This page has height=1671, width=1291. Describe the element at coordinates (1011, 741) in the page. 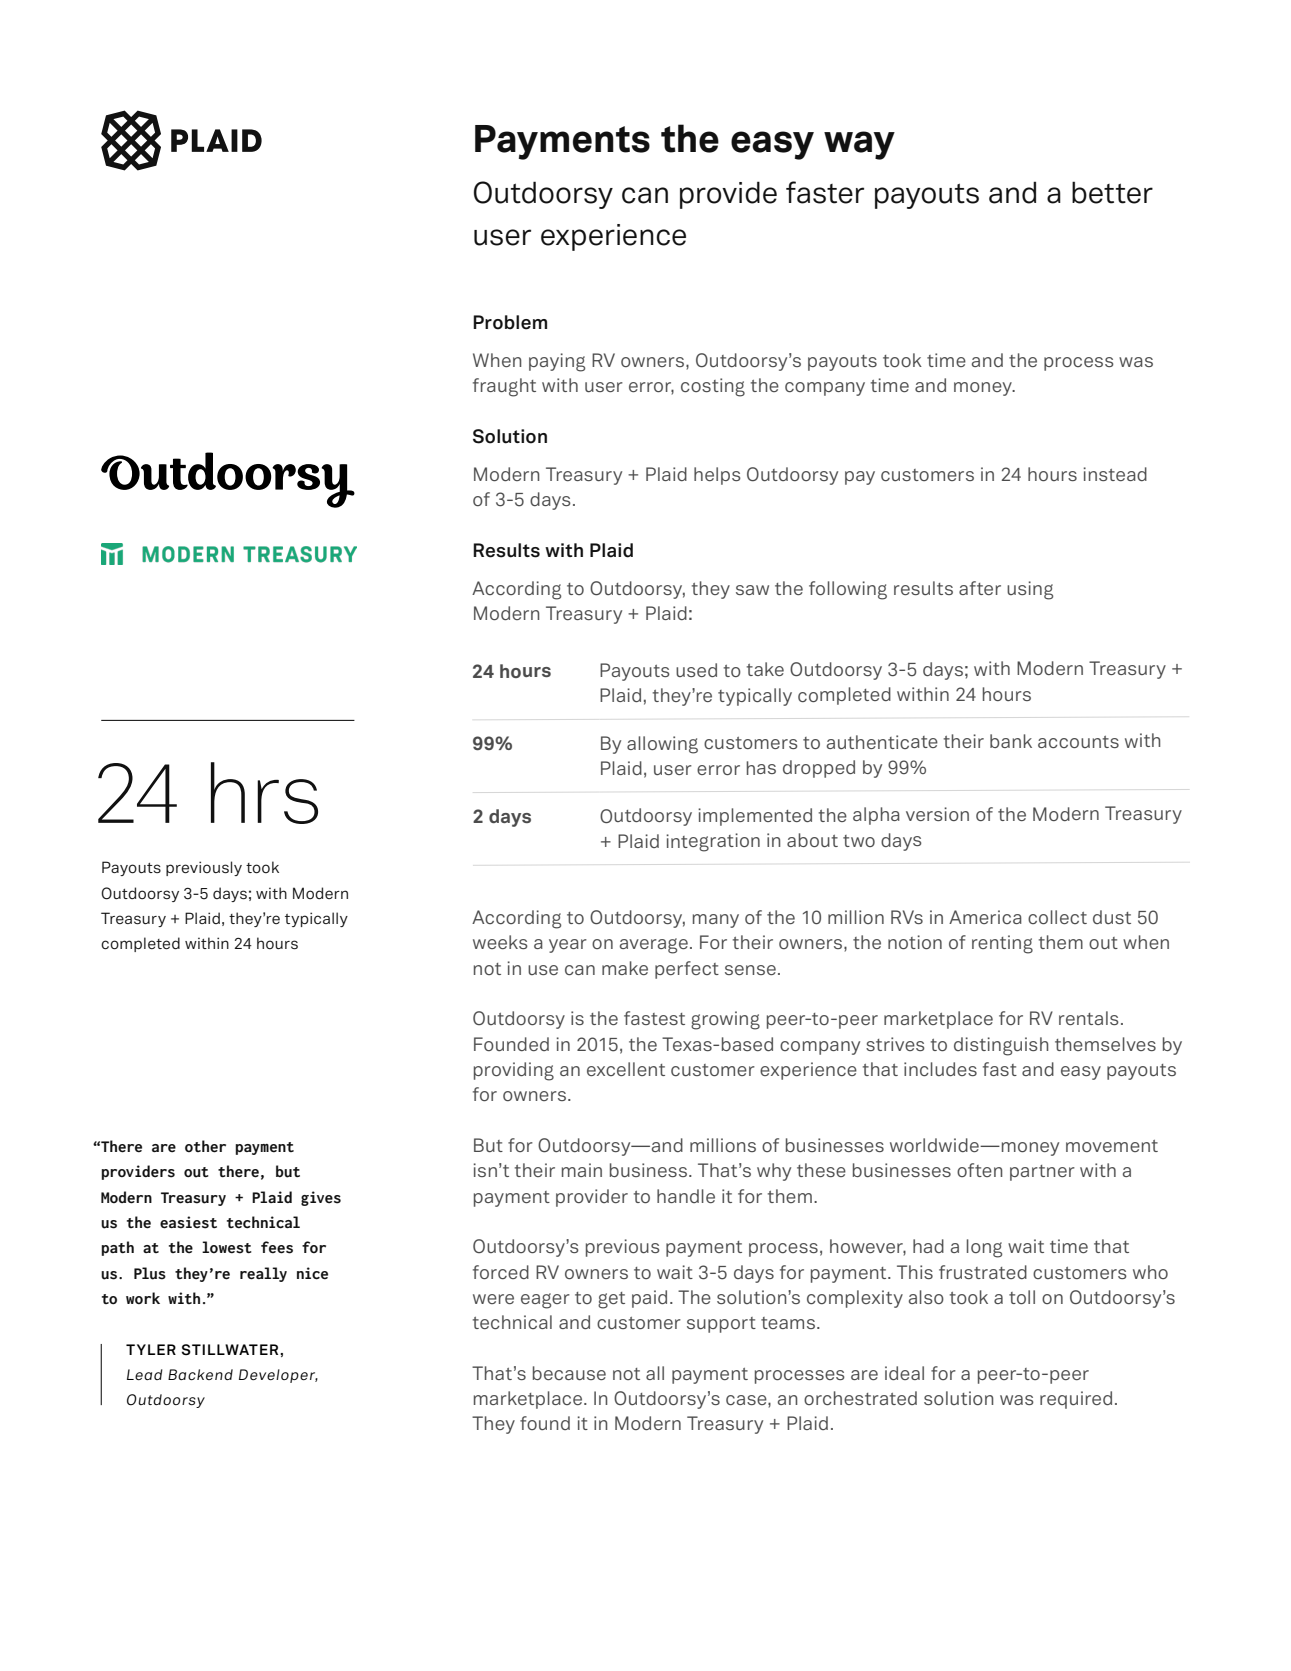

I see `bank` at that location.
